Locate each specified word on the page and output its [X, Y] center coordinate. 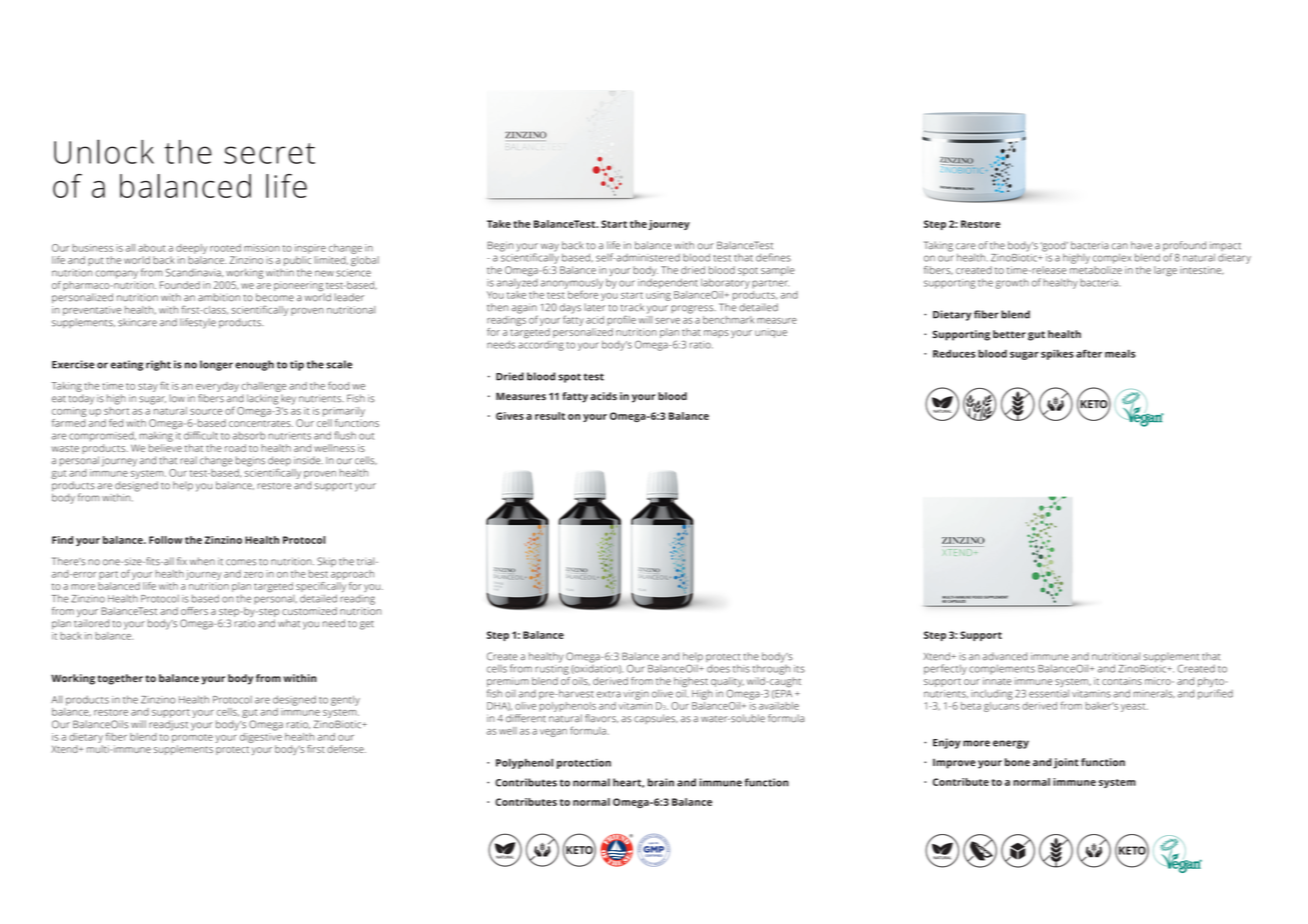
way [550, 248]
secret [269, 153]
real [188, 460]
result [550, 416]
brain [661, 782]
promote [192, 738]
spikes [1057, 354]
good [1054, 246]
